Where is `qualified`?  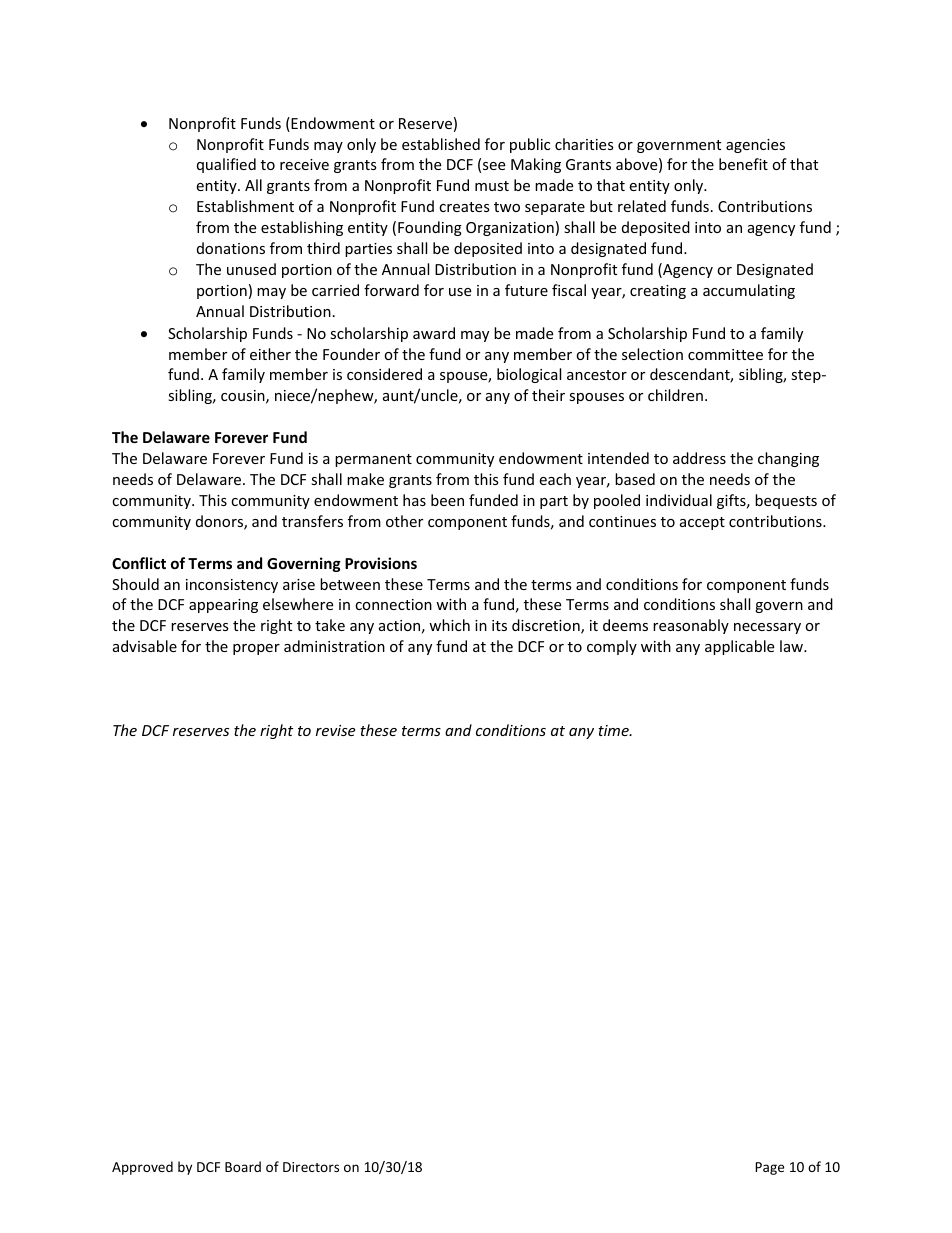 qualified is located at coordinates (226, 165).
